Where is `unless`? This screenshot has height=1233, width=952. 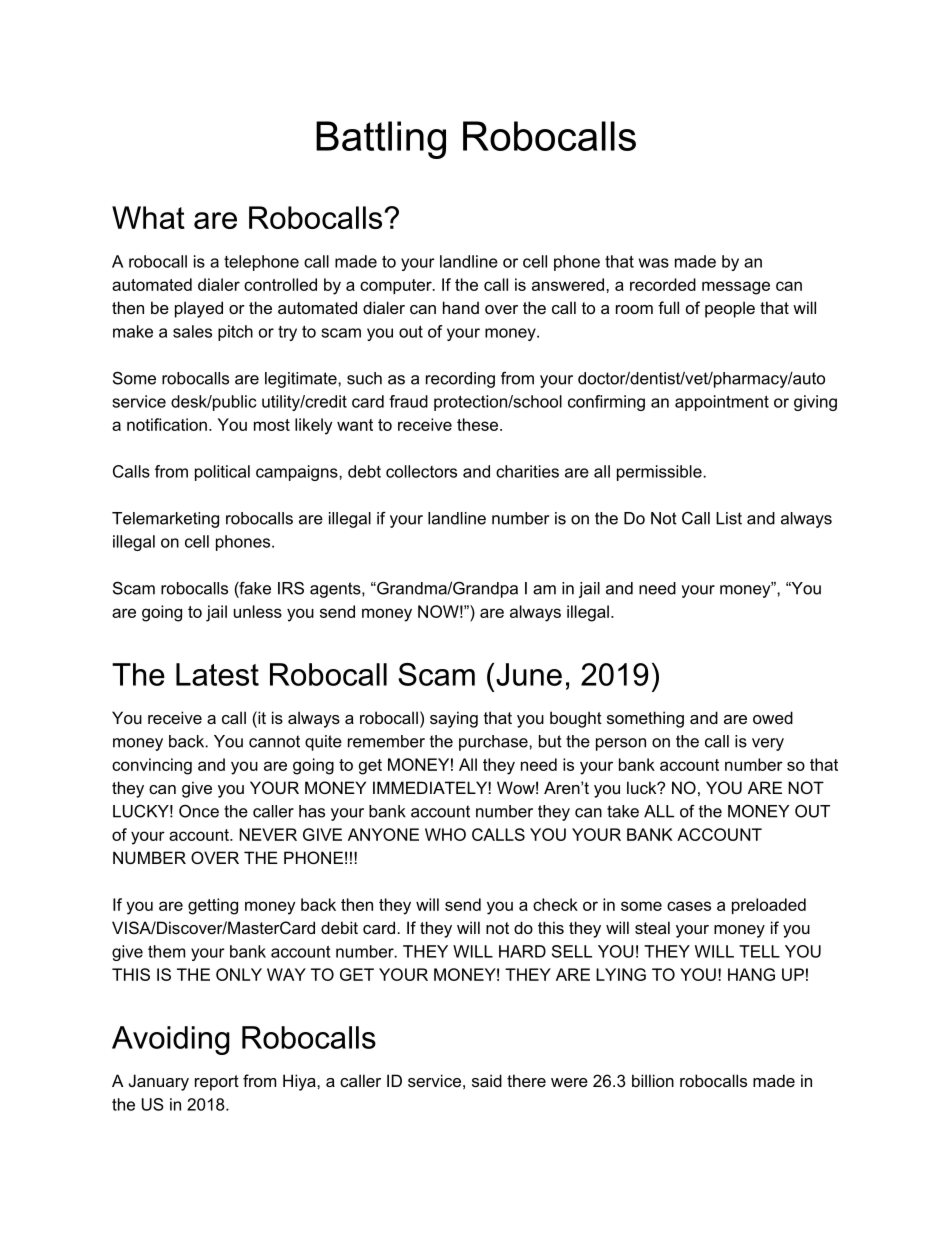 unless is located at coordinates (258, 611).
